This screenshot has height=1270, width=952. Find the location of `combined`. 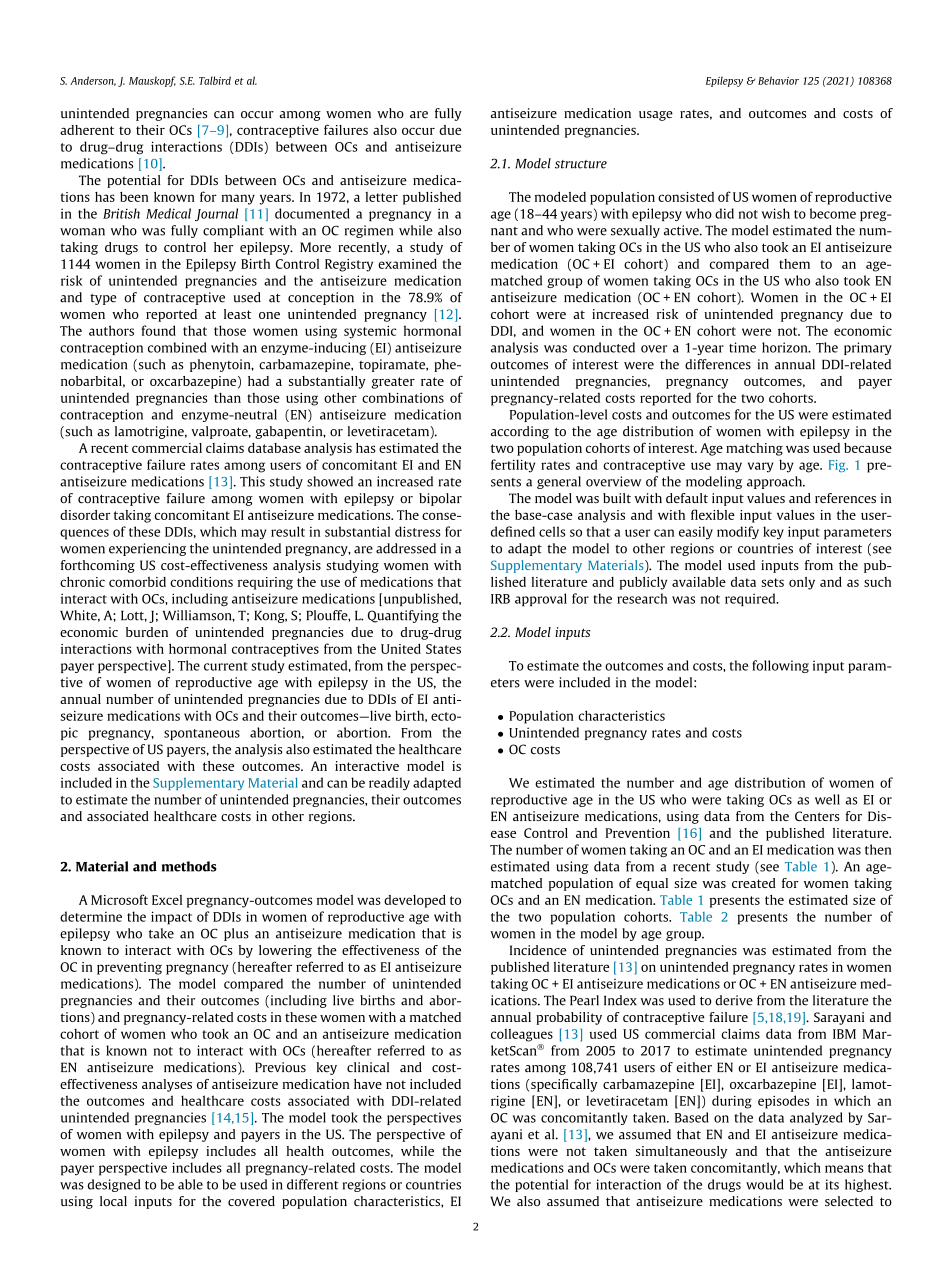

combined is located at coordinates (177, 347).
